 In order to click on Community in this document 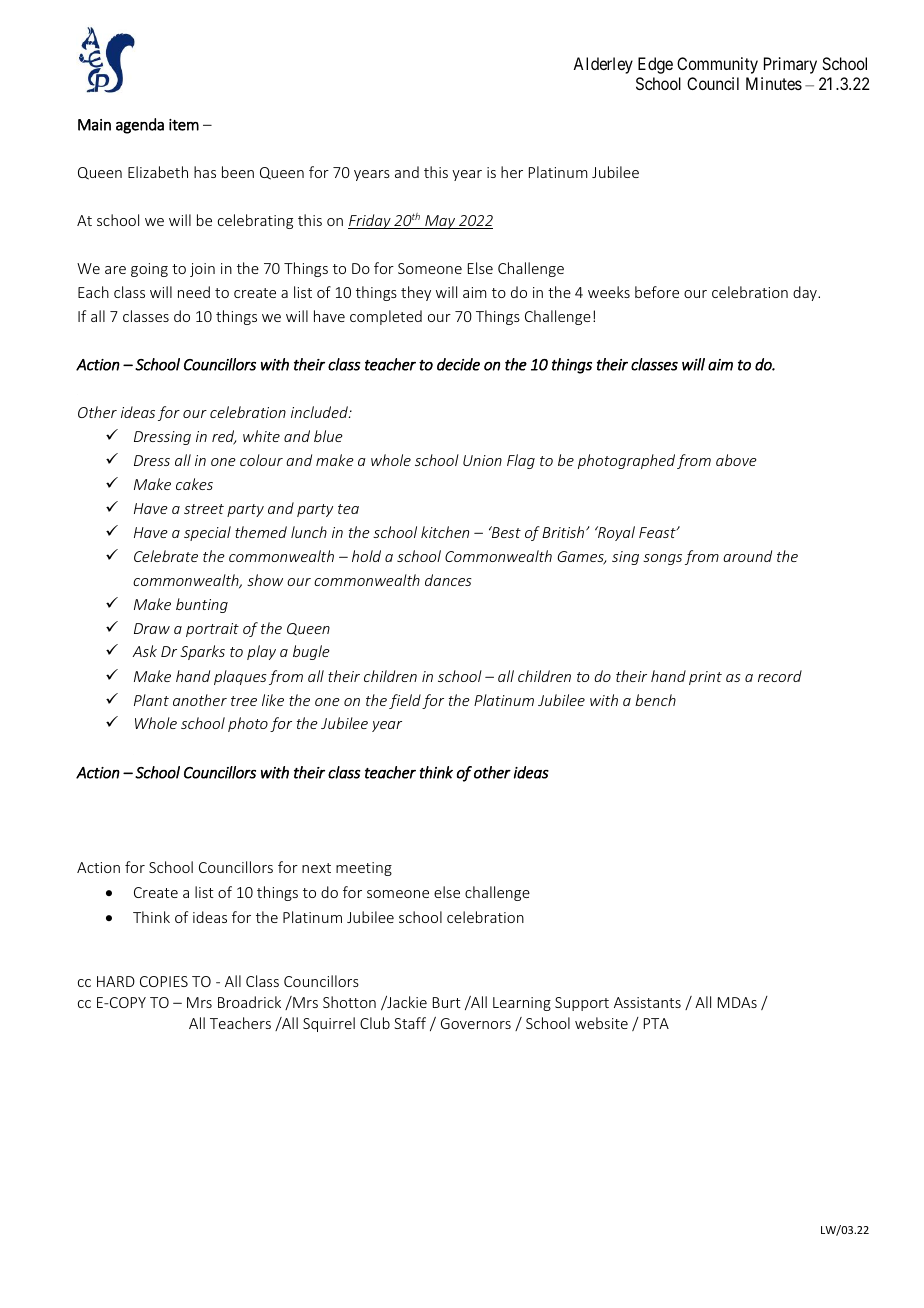, I will do `click(717, 65)`.
